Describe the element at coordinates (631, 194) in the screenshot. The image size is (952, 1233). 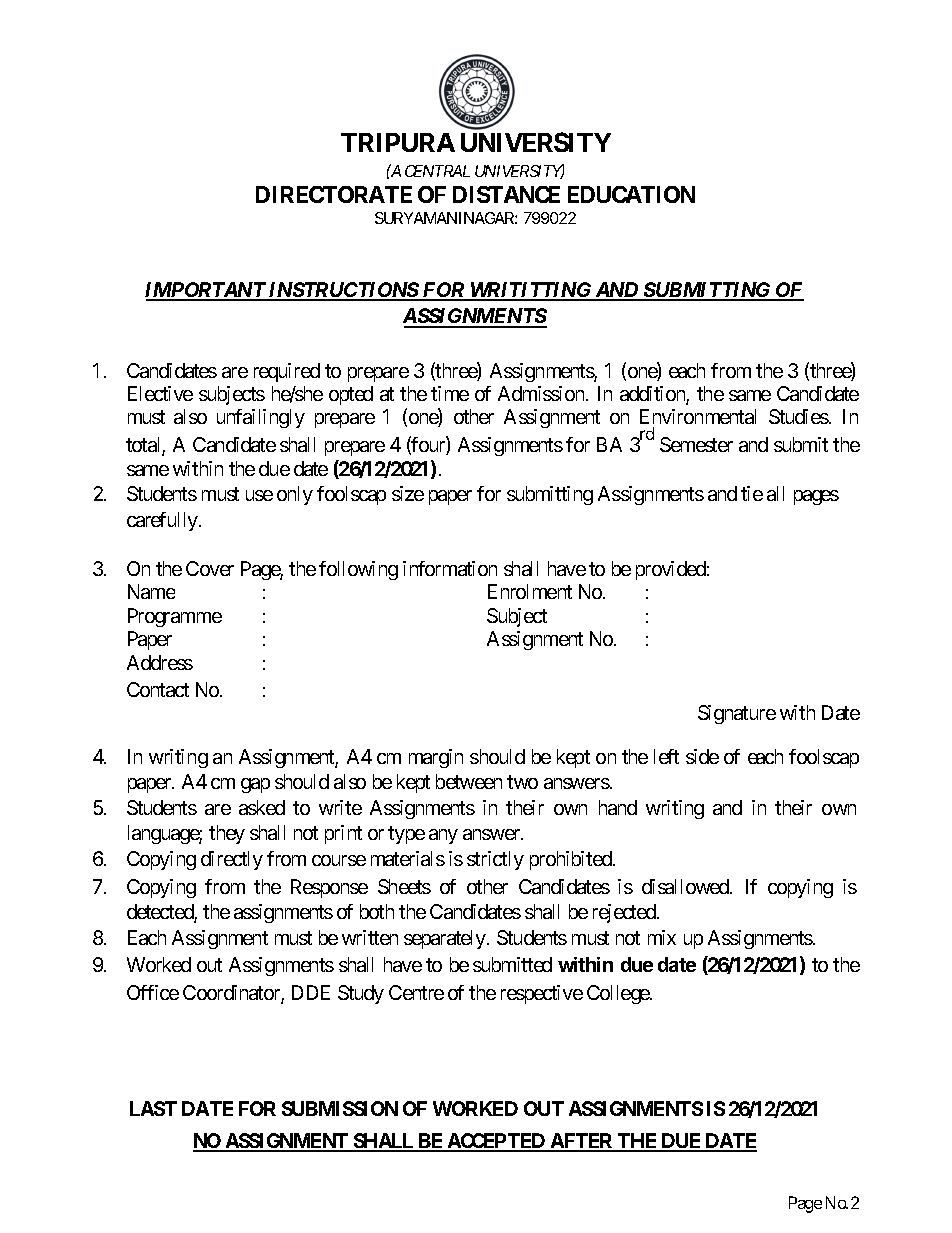
I see `EDUCATION` at that location.
